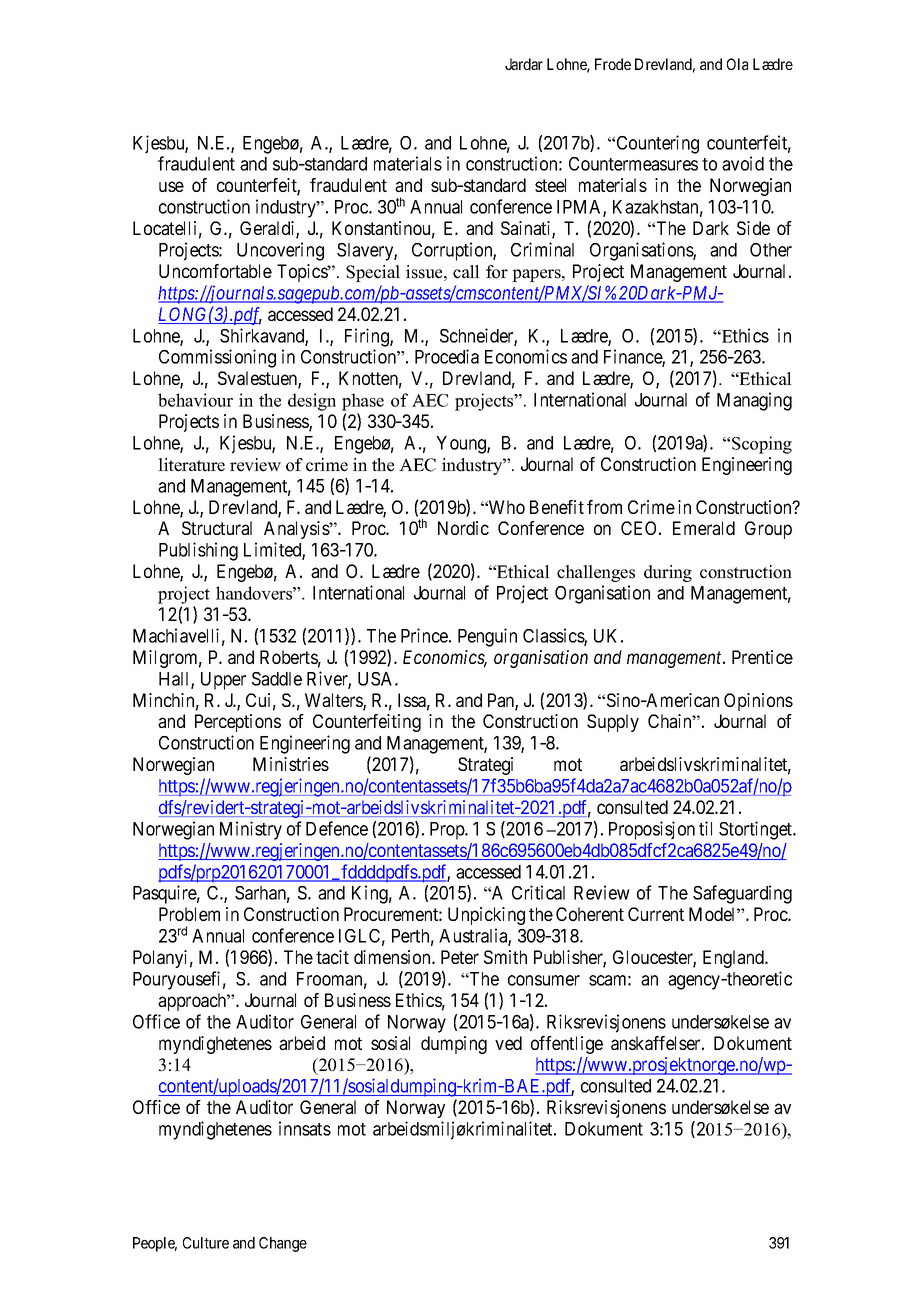 The image size is (924, 1308). Describe the element at coordinates (743, 163) in the document. I see `avoid` at that location.
